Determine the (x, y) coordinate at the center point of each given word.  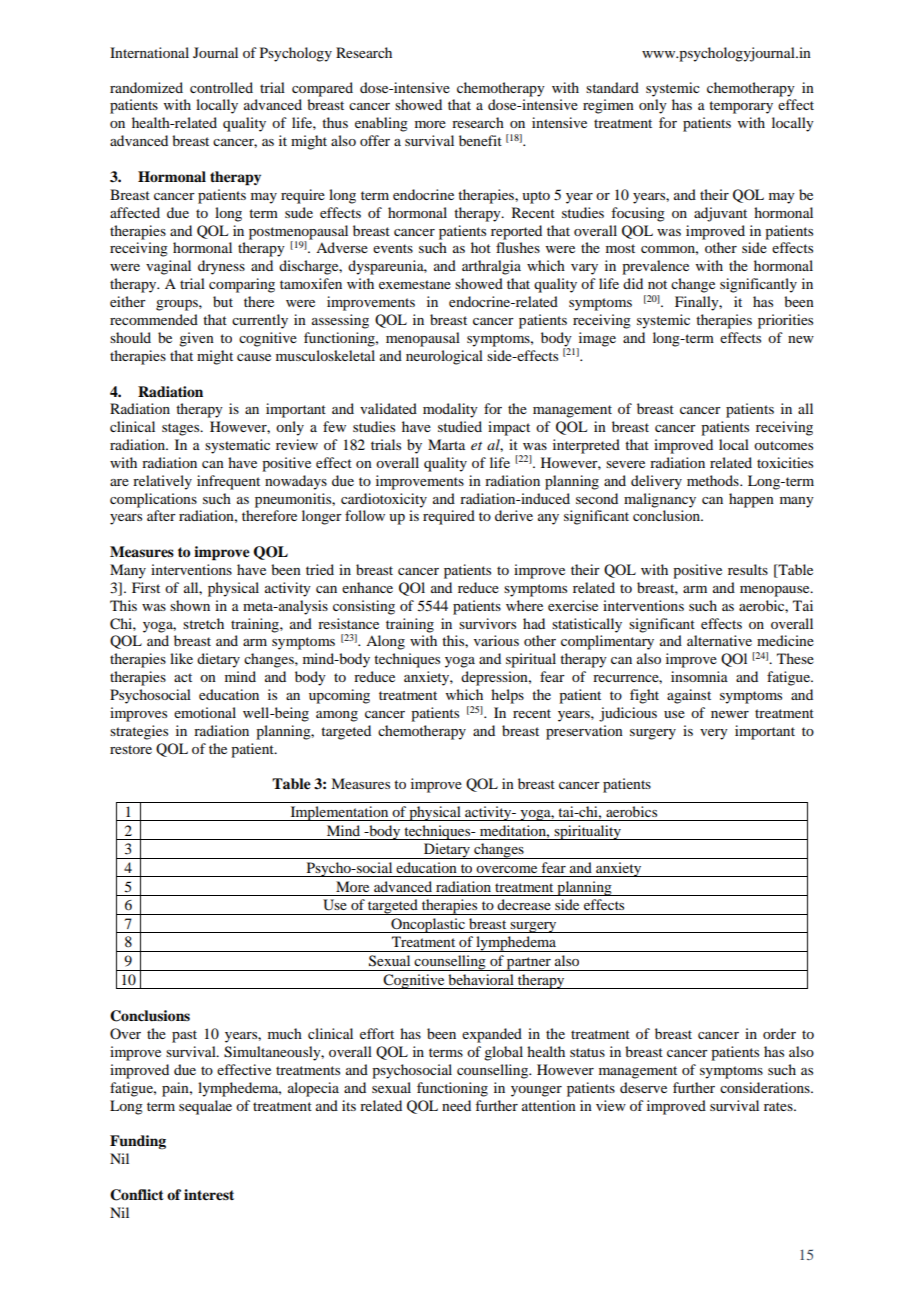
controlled (221, 87)
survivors (487, 623)
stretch (203, 623)
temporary (741, 107)
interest (209, 1195)
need (456, 1105)
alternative (719, 640)
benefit (480, 140)
